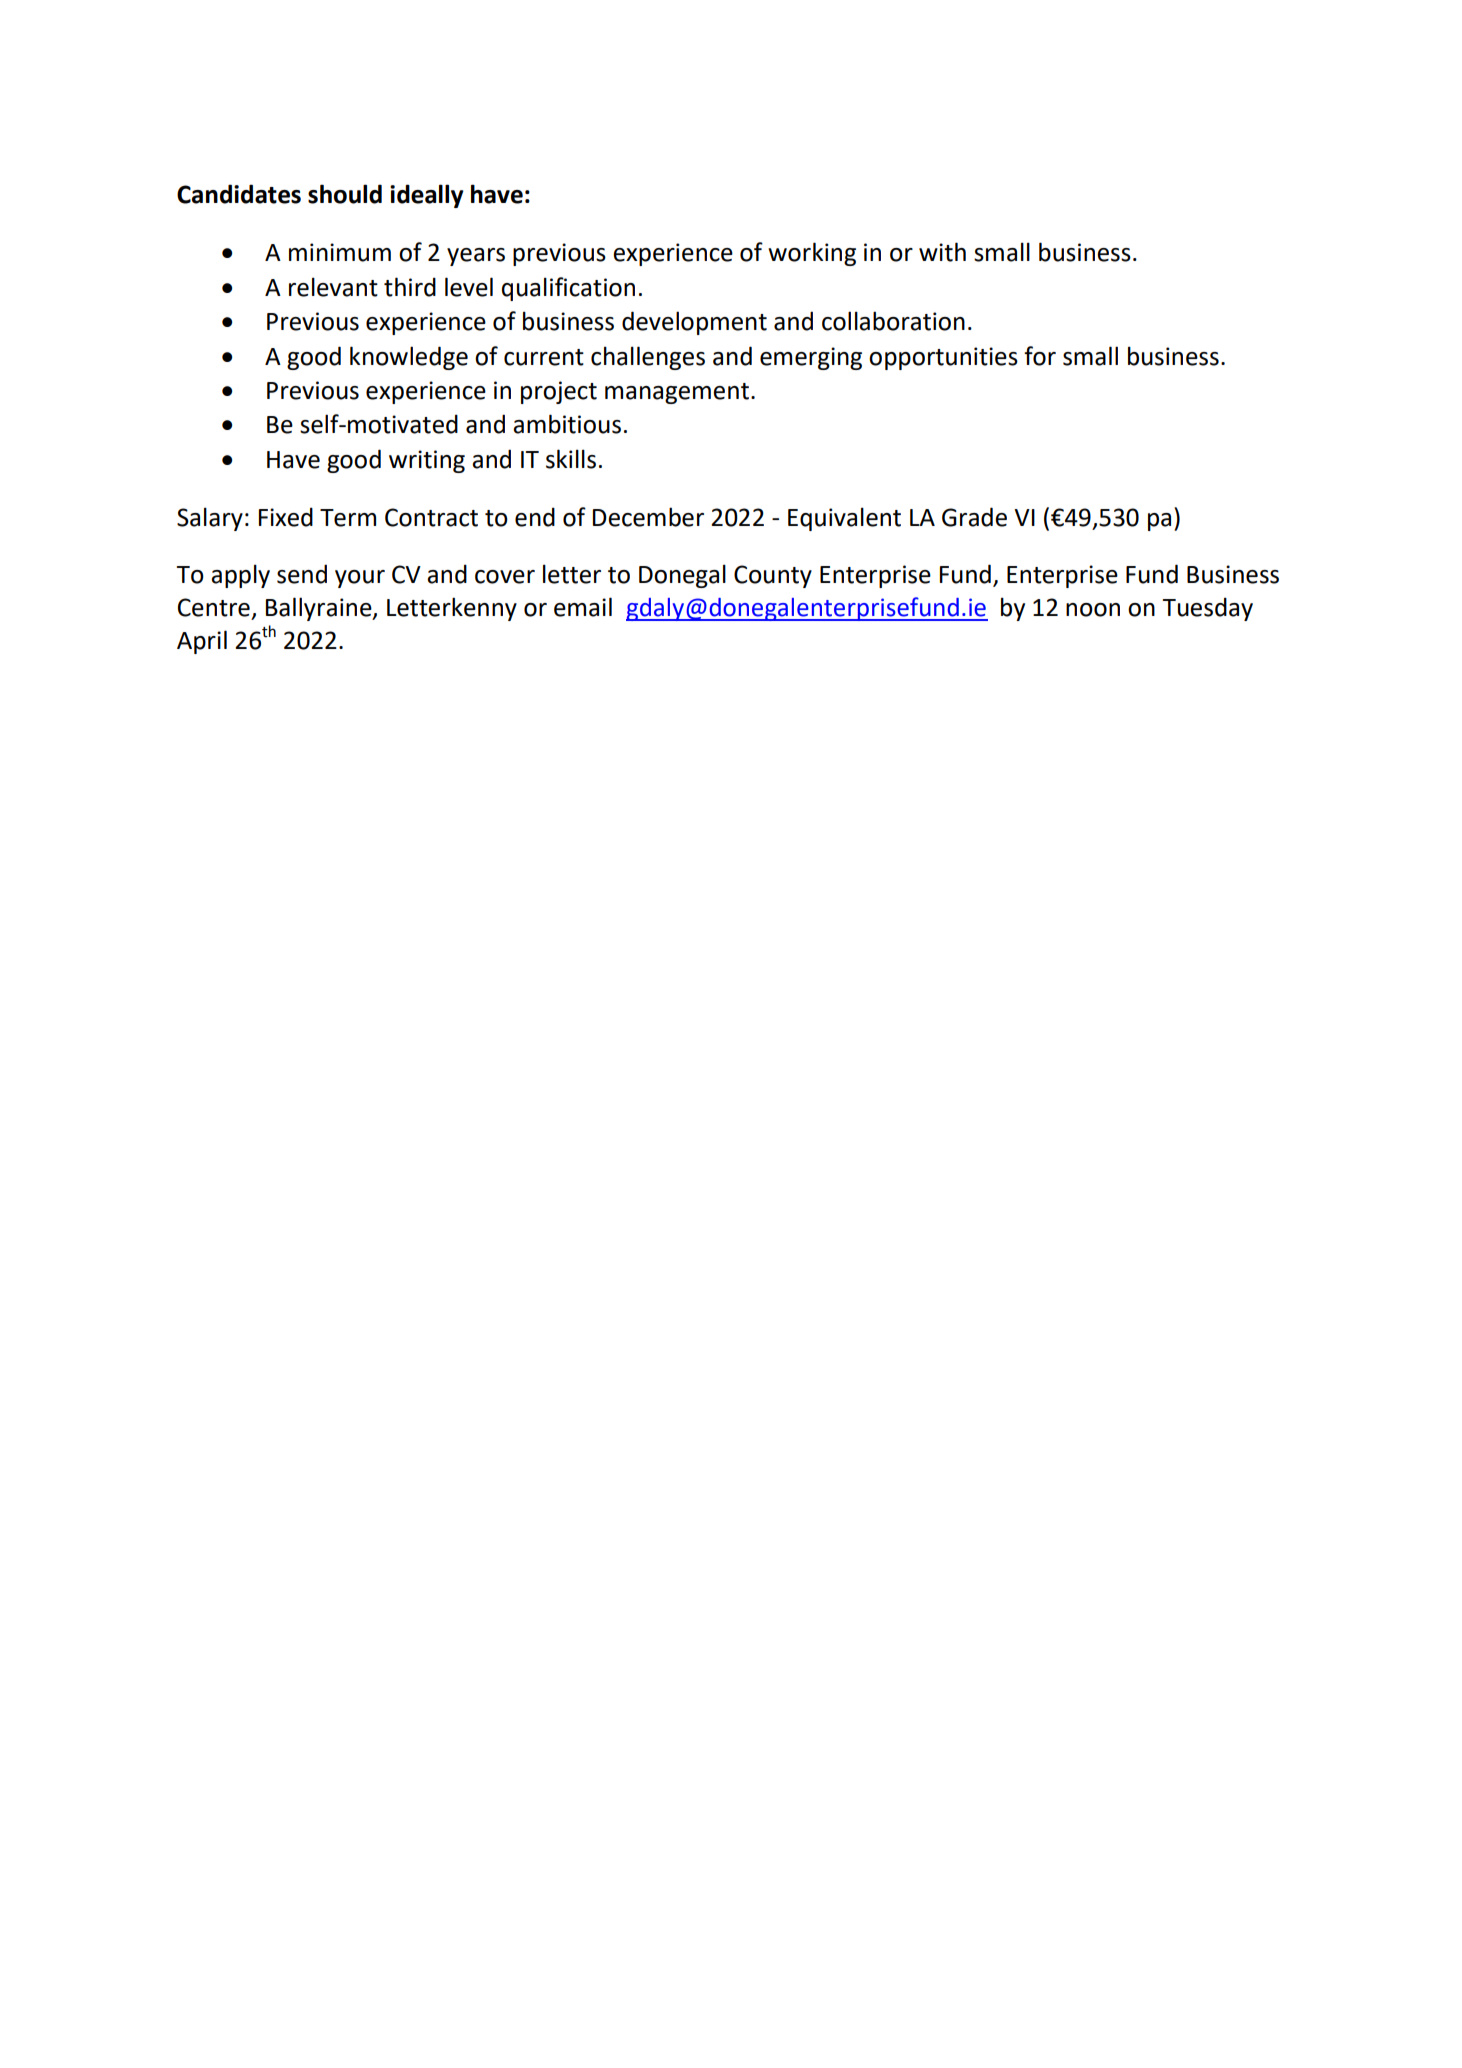  I want to click on writing, so click(427, 461).
